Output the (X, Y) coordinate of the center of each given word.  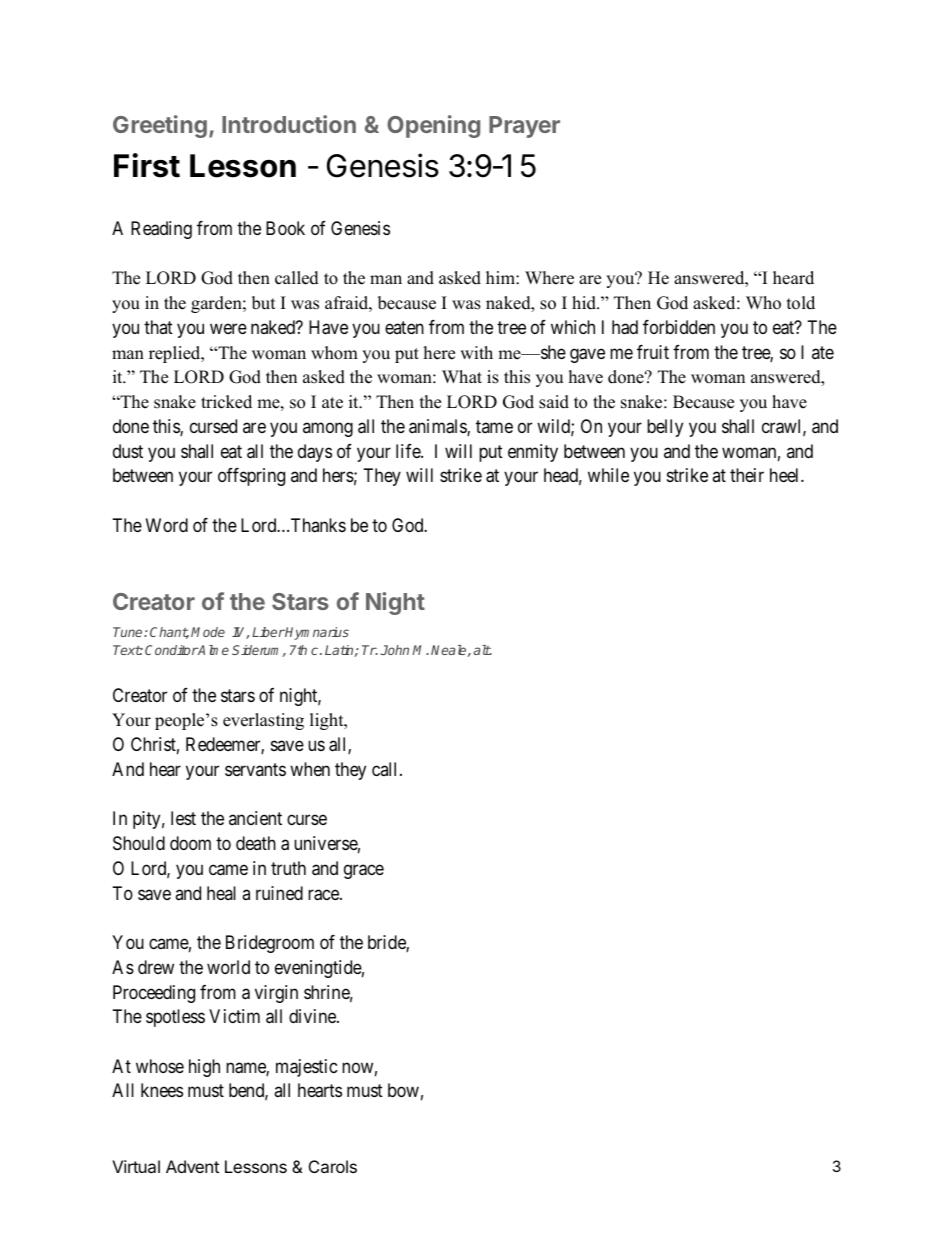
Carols (333, 1166)
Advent (192, 1166)
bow (403, 1090)
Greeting (160, 126)
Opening (433, 126)
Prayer (524, 127)
